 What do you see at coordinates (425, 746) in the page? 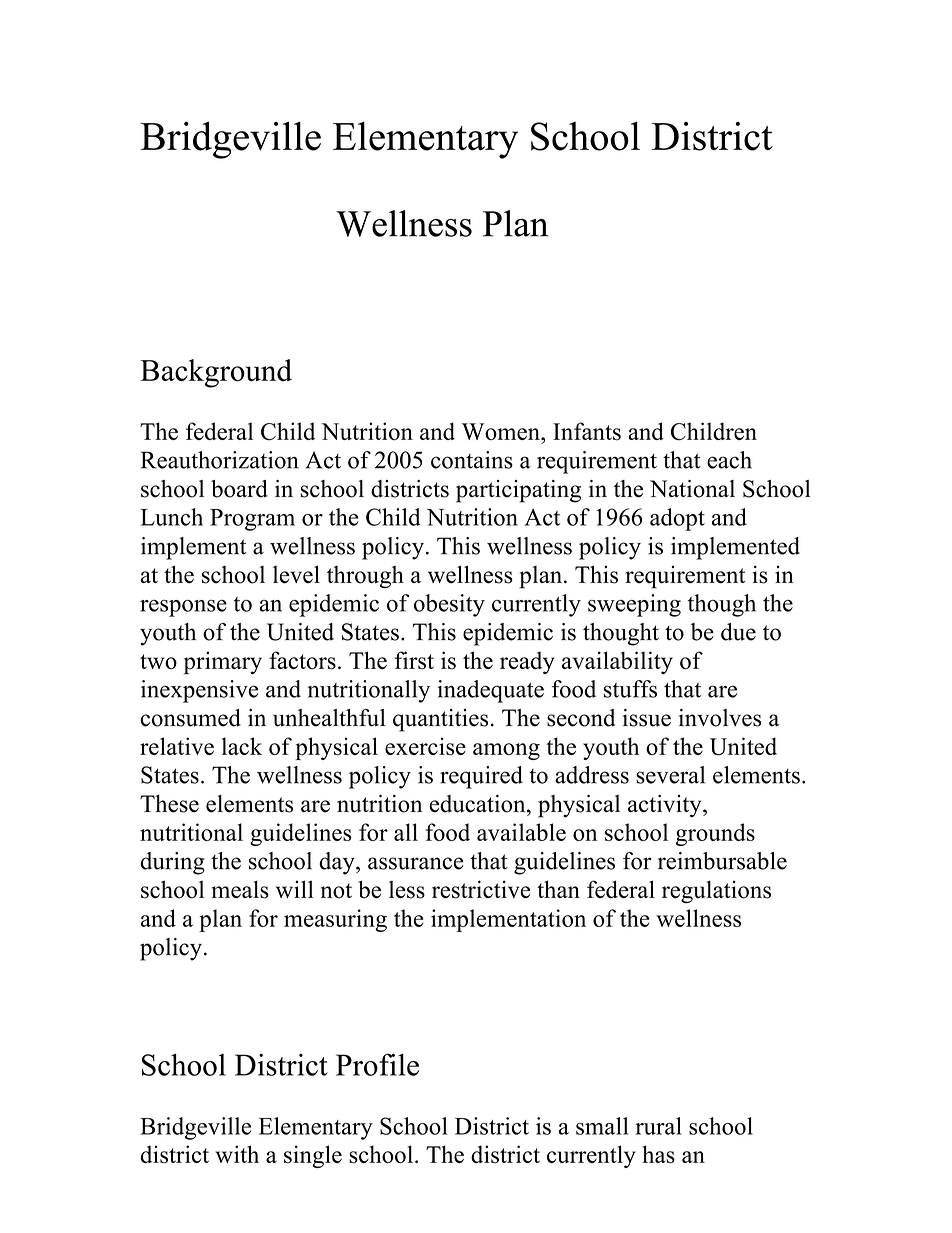
I see `exercise` at bounding box center [425, 746].
